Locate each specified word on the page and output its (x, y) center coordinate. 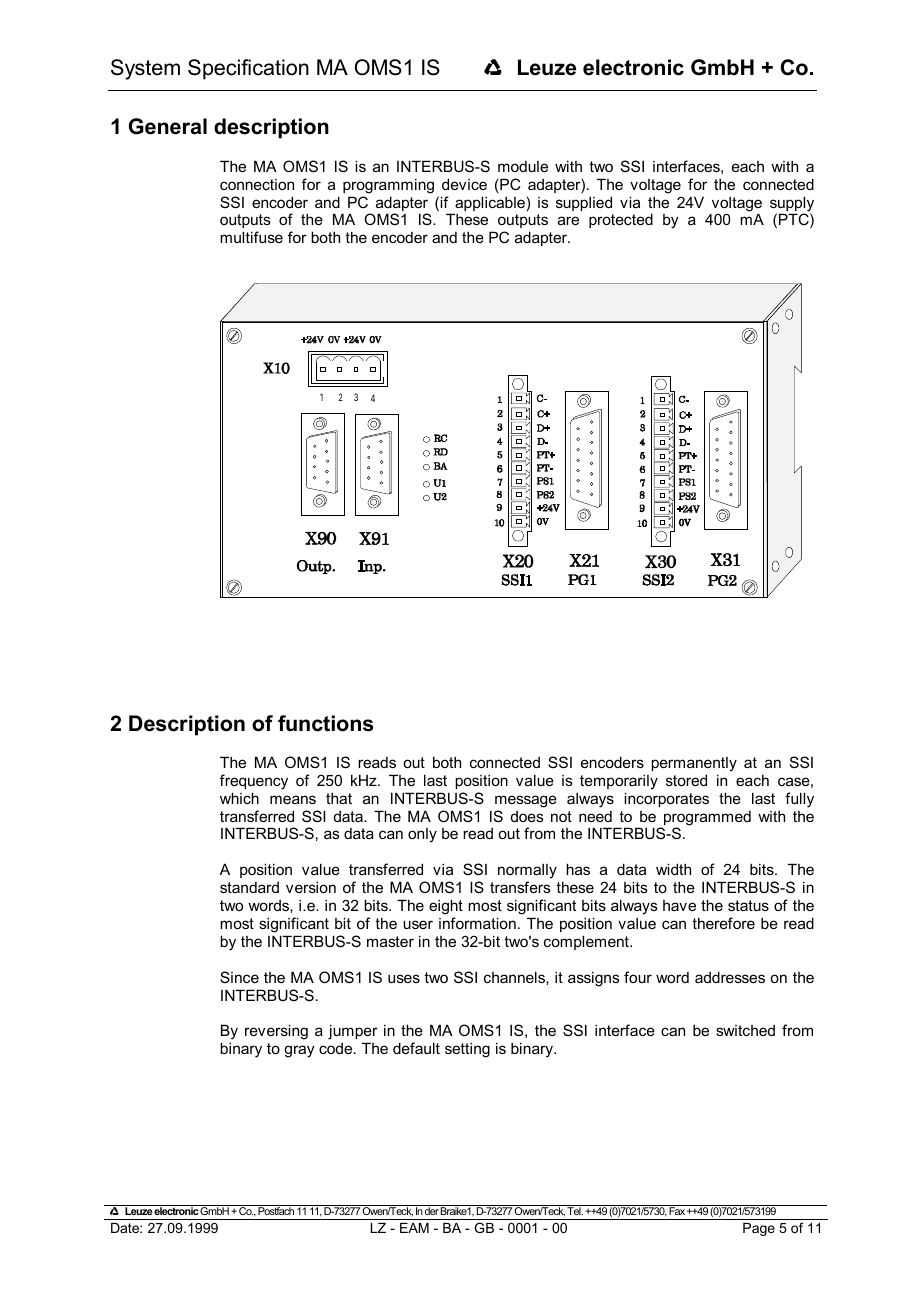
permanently (694, 764)
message (526, 801)
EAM (414, 1228)
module (523, 166)
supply (792, 205)
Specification (248, 69)
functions (326, 723)
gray (299, 1051)
